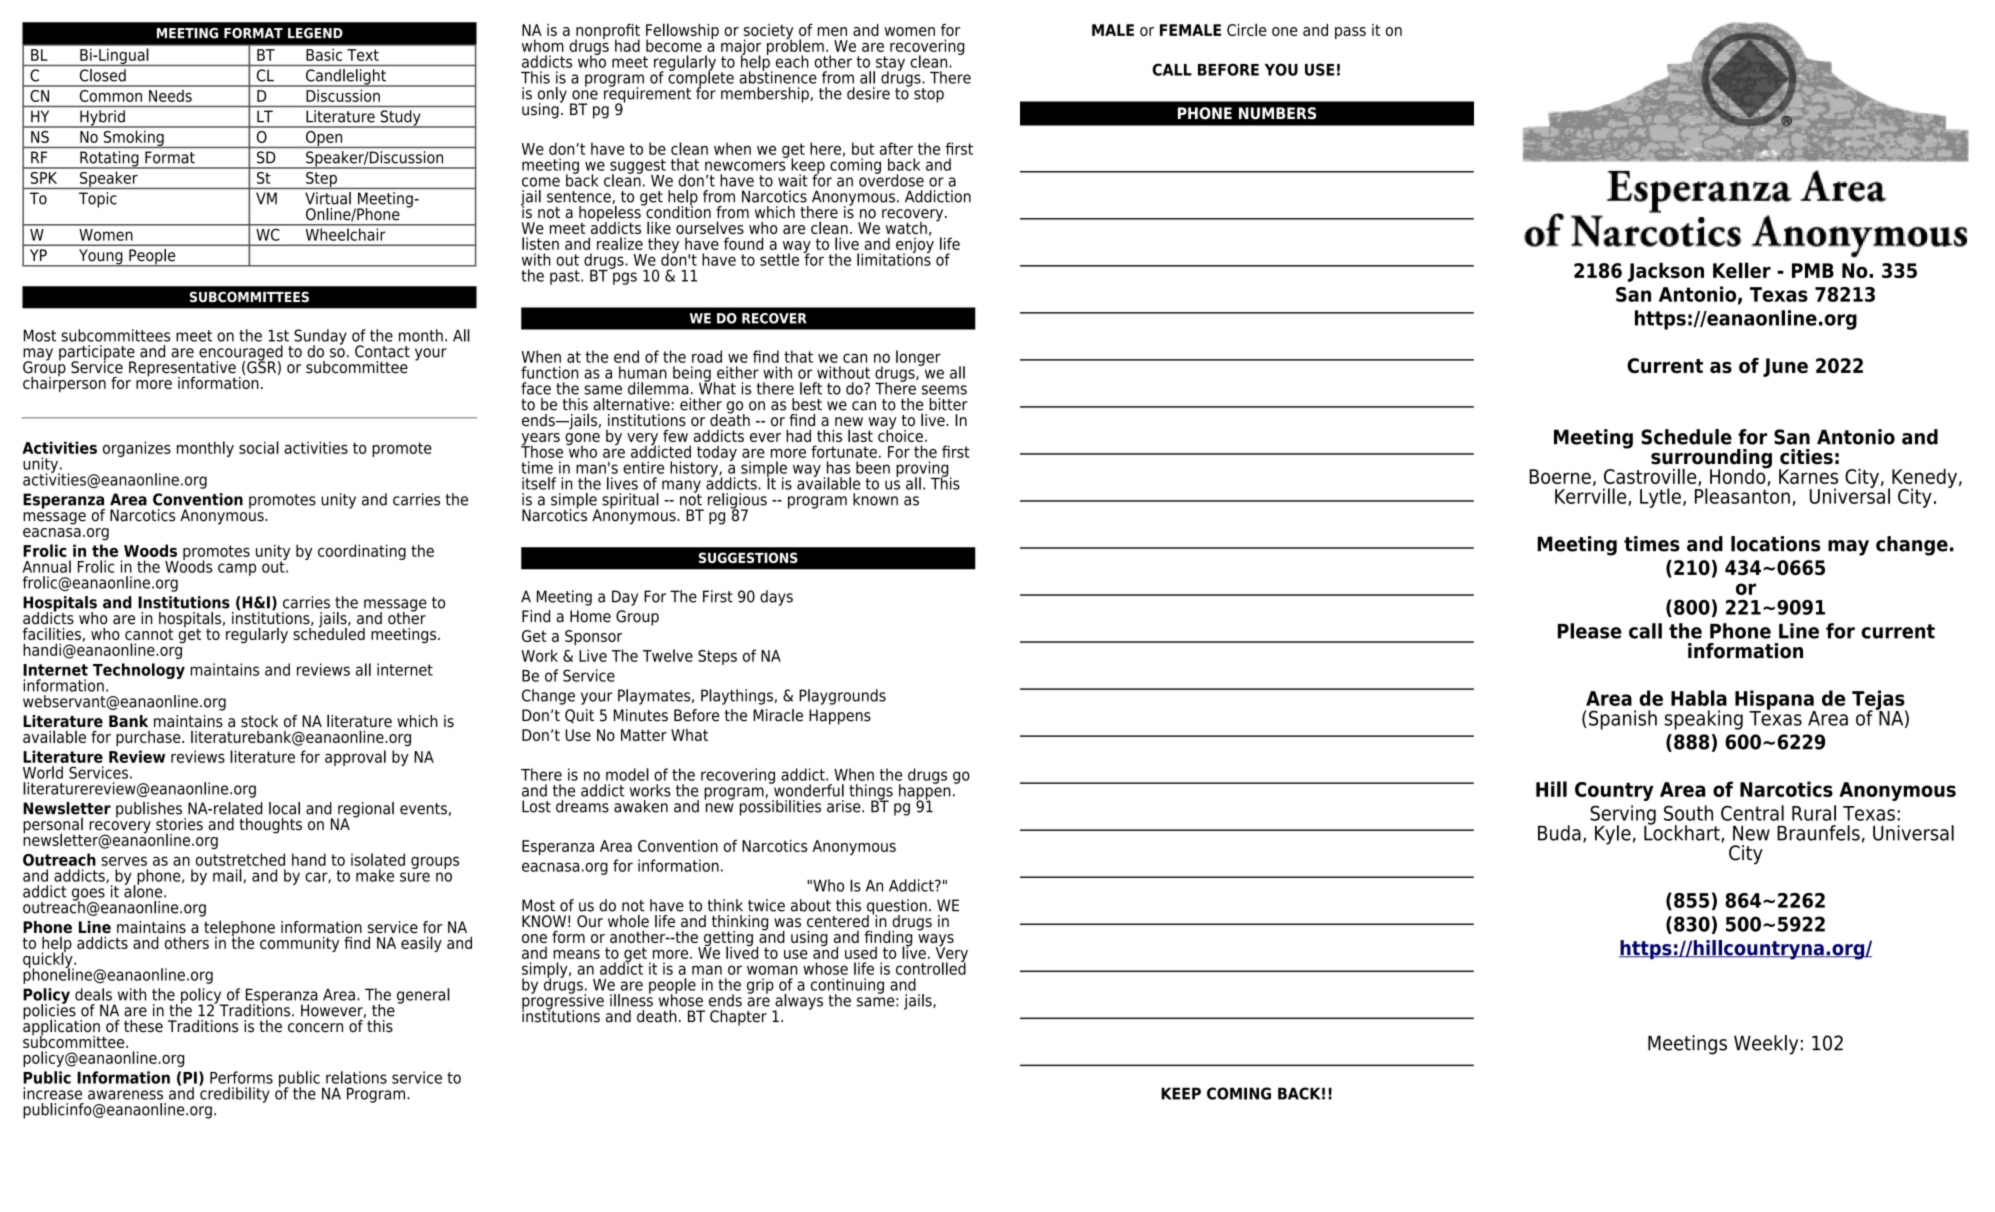  What do you see at coordinates (776, 598) in the document?
I see `days` at bounding box center [776, 598].
